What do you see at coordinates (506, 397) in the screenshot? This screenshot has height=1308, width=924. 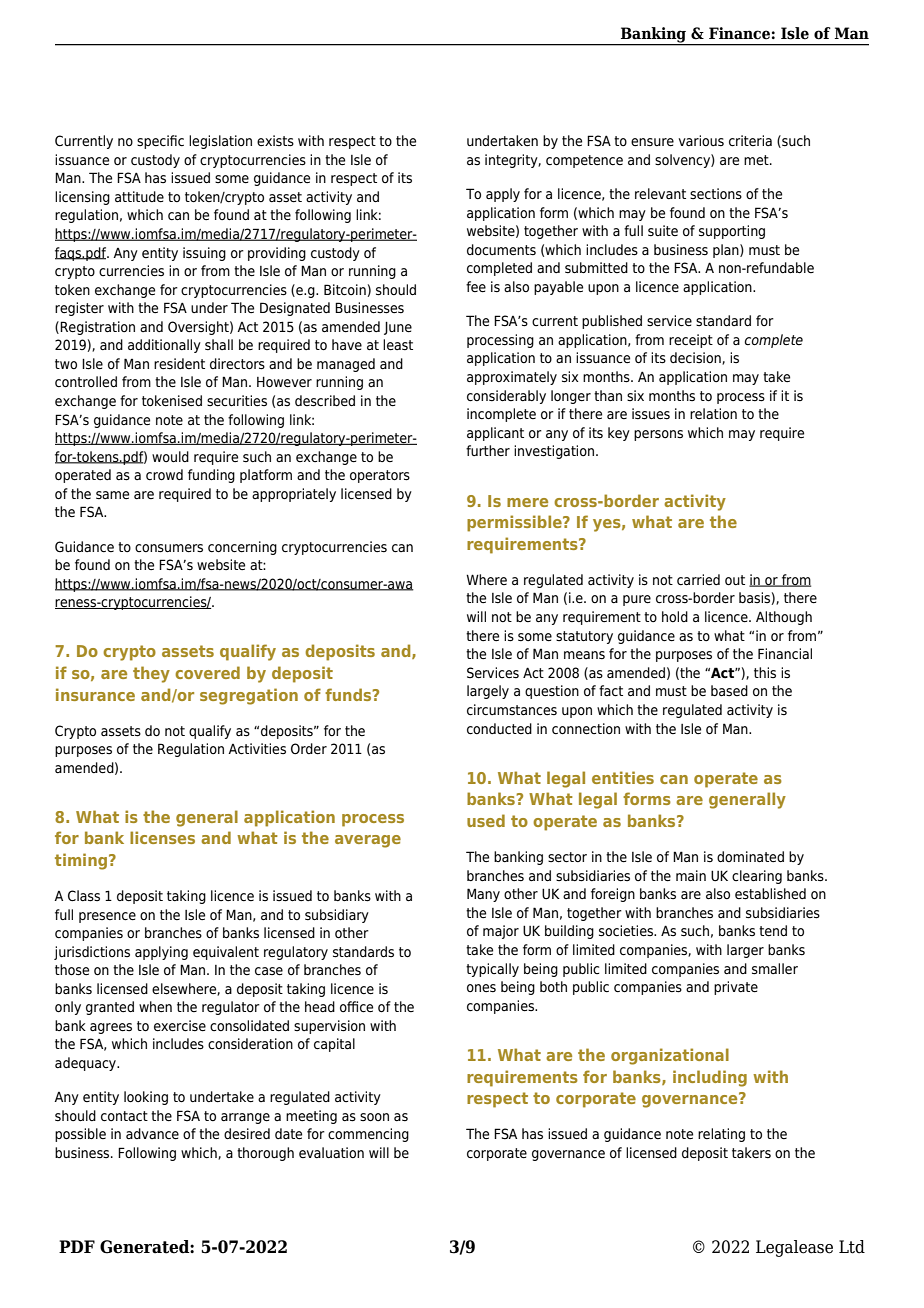 I see `considerably` at bounding box center [506, 397].
